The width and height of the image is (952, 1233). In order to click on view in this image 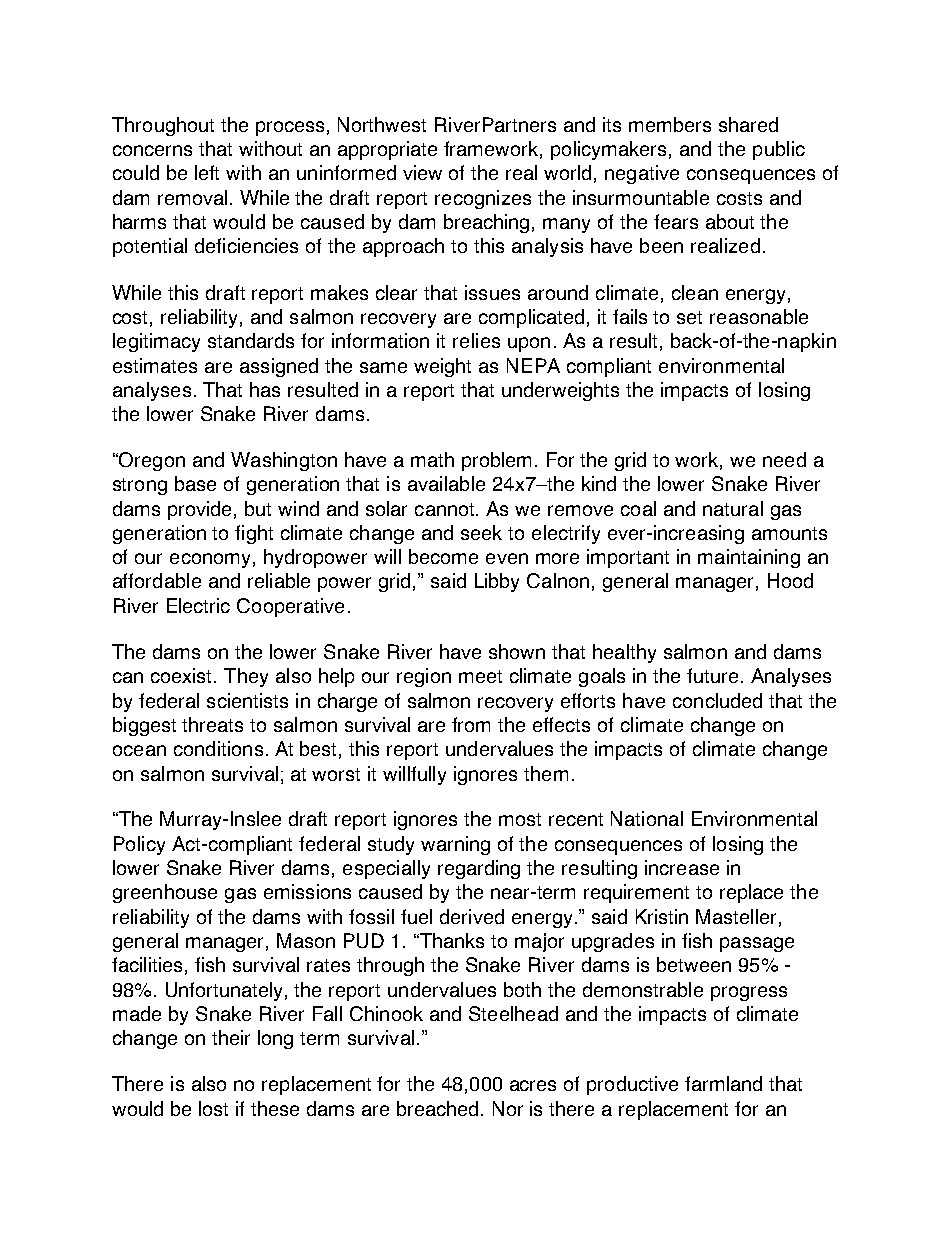, I will do `click(422, 172)`.
